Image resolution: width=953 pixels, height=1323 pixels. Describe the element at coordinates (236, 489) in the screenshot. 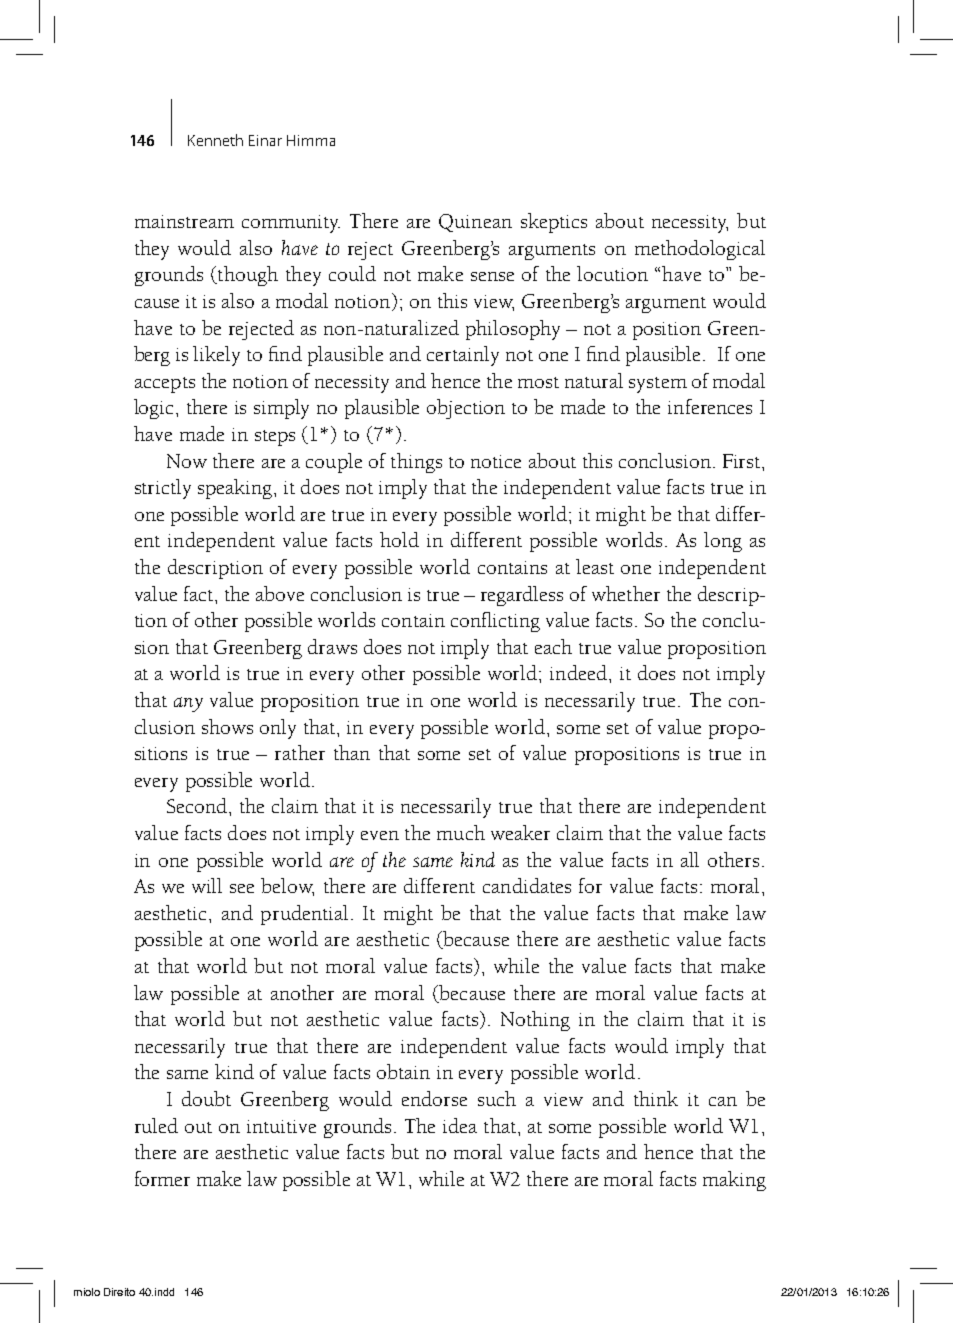

I see `speaking` at that location.
